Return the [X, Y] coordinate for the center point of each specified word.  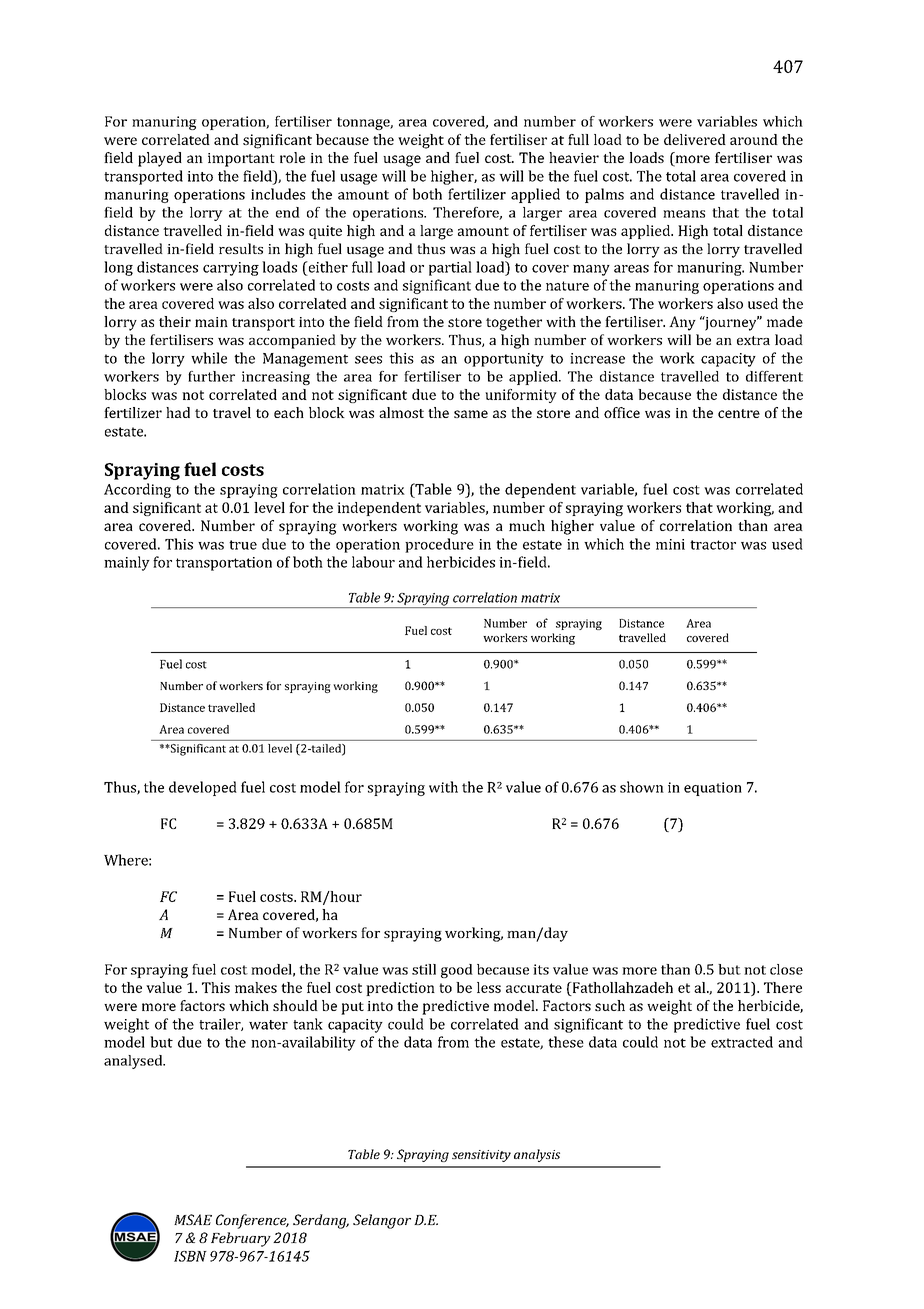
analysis [537, 1155]
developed [203, 788]
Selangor [382, 1221]
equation [713, 789]
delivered [695, 139]
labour [373, 562]
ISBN [190, 1256]
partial [450, 268]
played [160, 159]
